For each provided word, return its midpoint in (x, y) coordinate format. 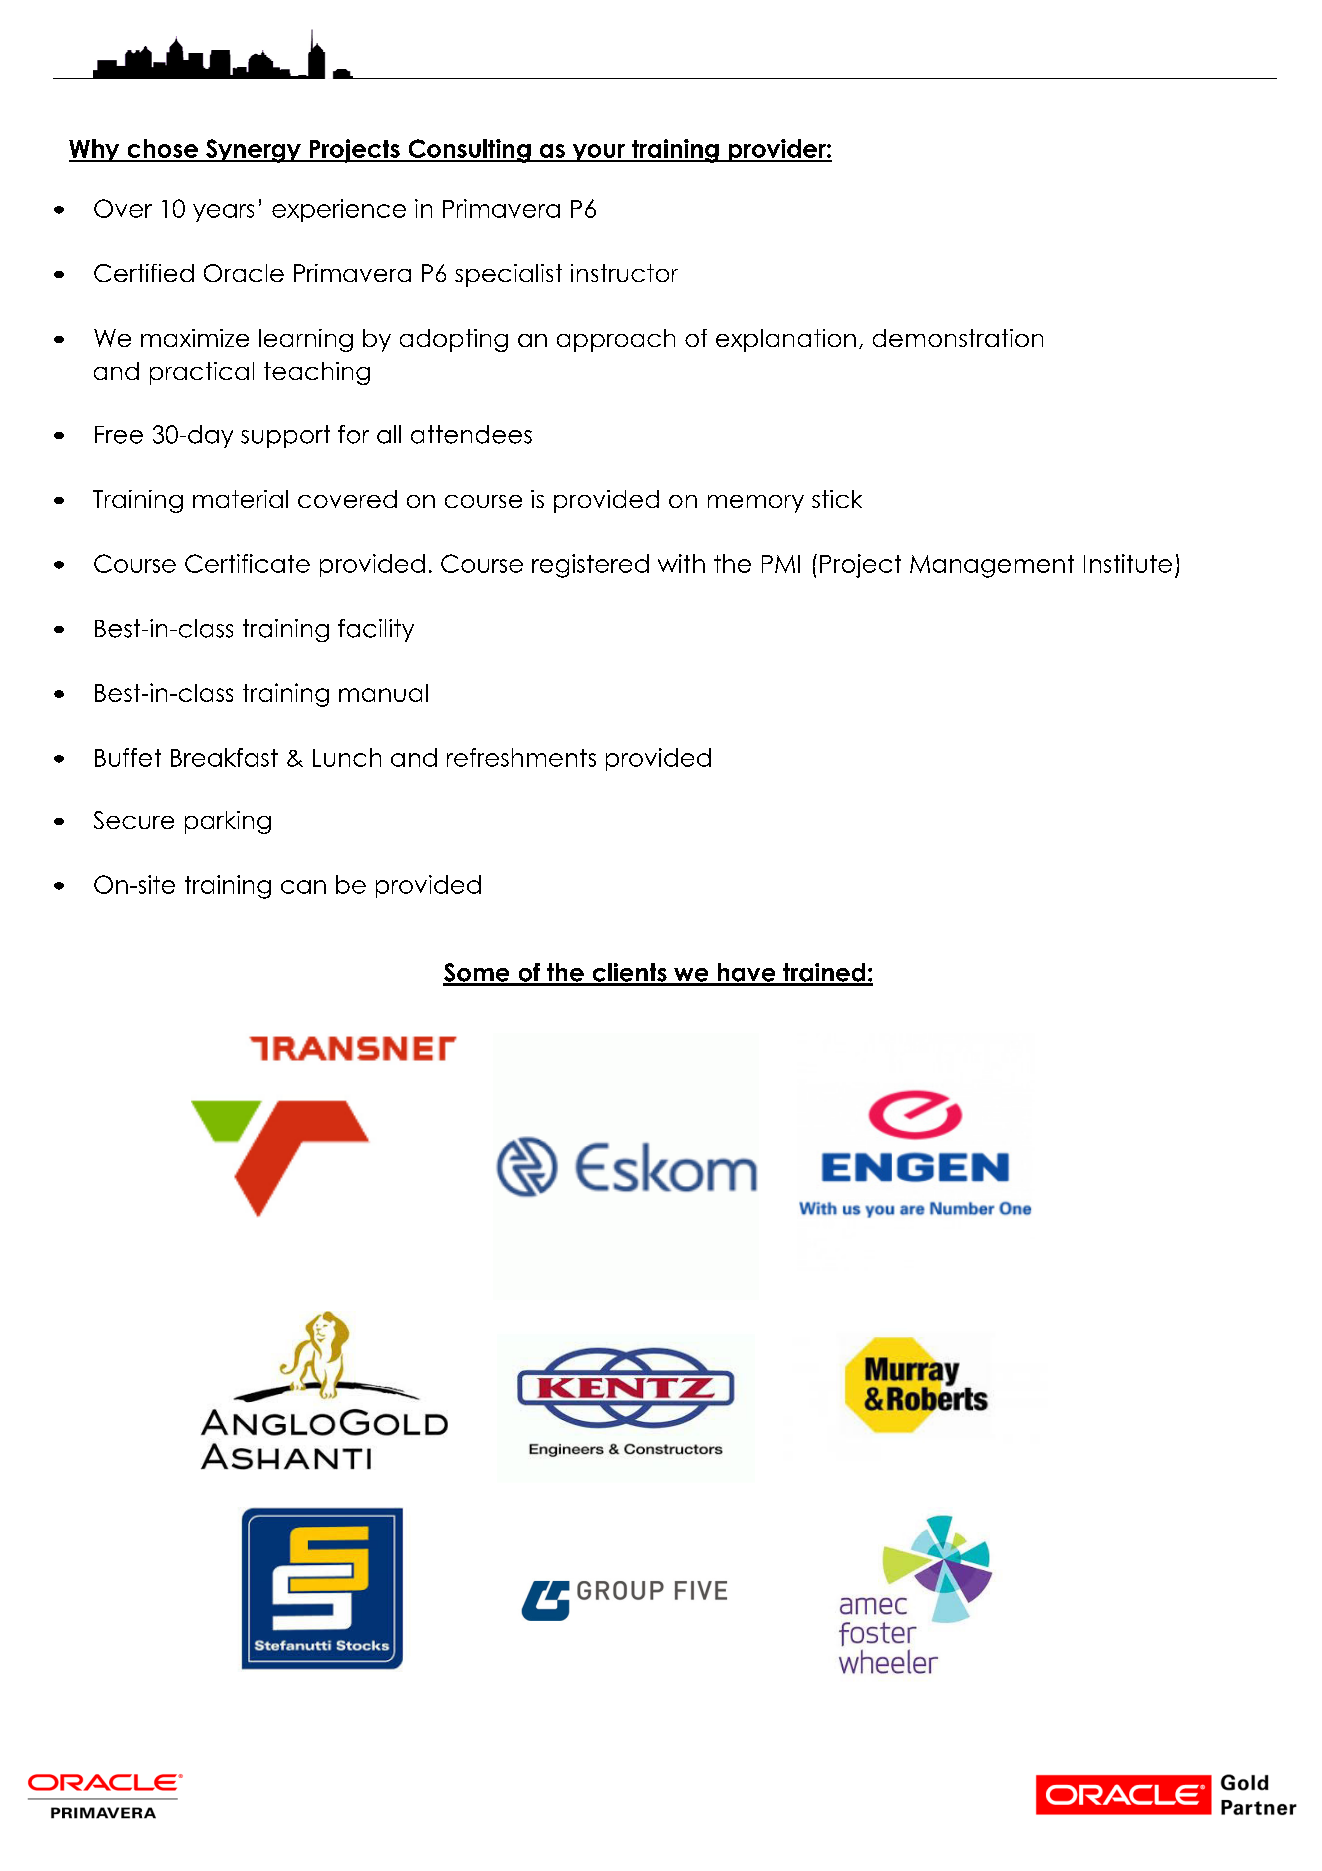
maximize (195, 338)
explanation (786, 340)
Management (992, 566)
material (240, 499)
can (303, 887)
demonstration (958, 338)
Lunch (347, 757)
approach (616, 340)
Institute (1128, 563)
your (598, 153)
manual (383, 693)
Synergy (253, 151)
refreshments (521, 757)
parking (228, 822)
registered (590, 566)
